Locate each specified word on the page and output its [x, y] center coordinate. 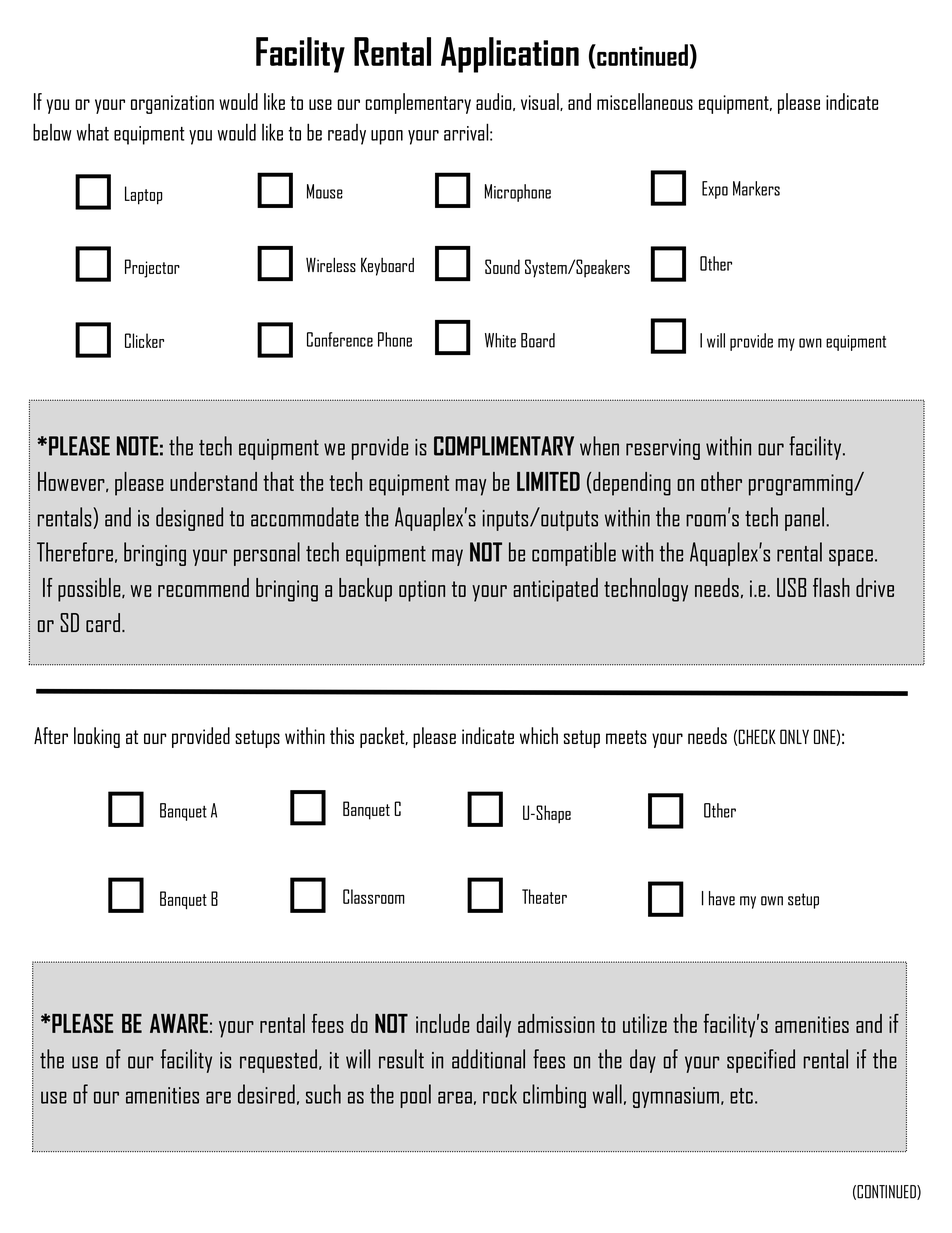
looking [97, 737]
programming [802, 485]
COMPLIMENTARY [504, 446]
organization [172, 104]
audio [495, 102]
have [722, 898]
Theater [544, 896]
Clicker [144, 340]
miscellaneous [645, 101]
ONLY [794, 736]
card [103, 622]
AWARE [179, 1023]
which [539, 735]
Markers [756, 188]
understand [213, 481]
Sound [502, 266]
